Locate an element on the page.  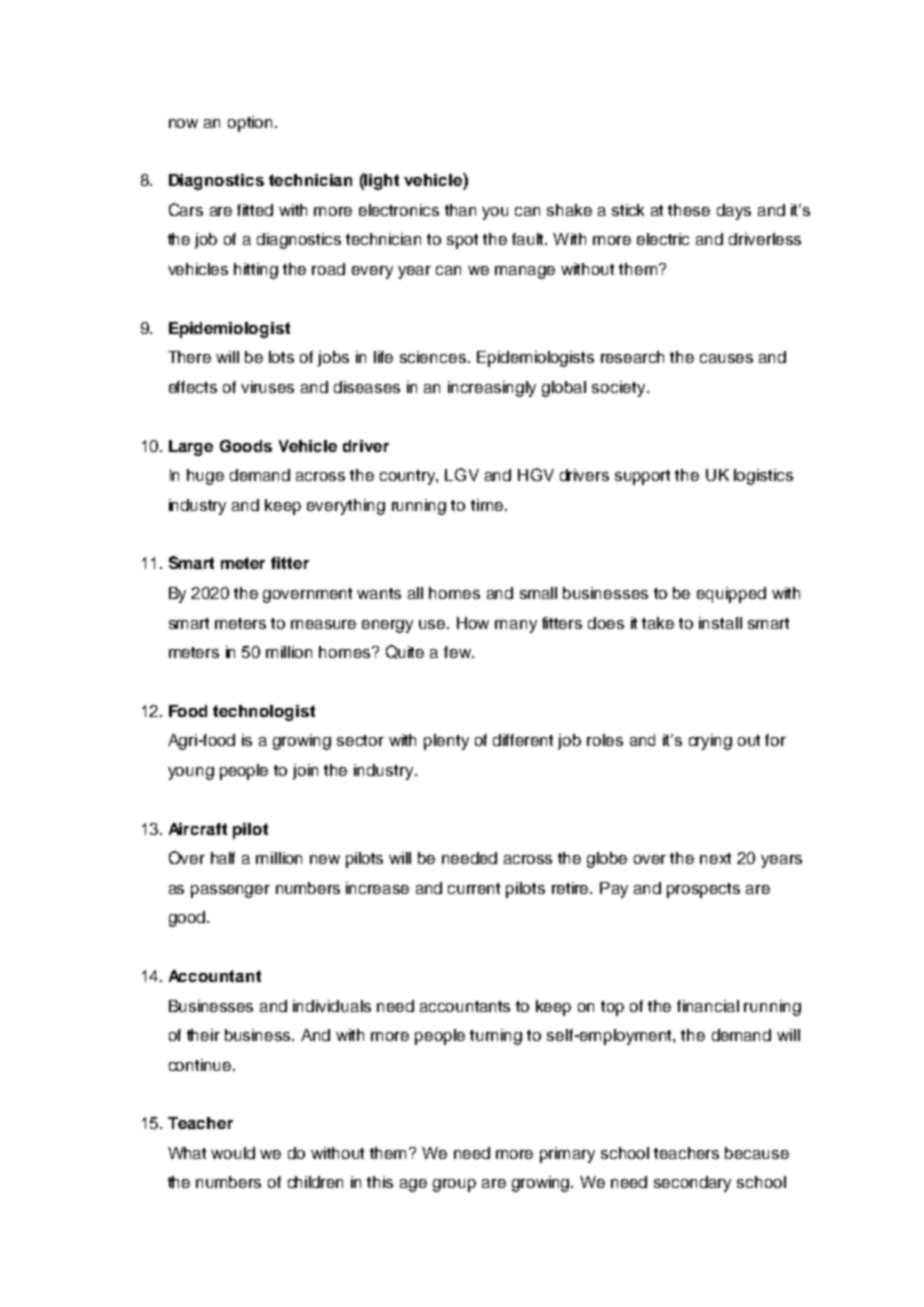
few is located at coordinates (458, 652).
